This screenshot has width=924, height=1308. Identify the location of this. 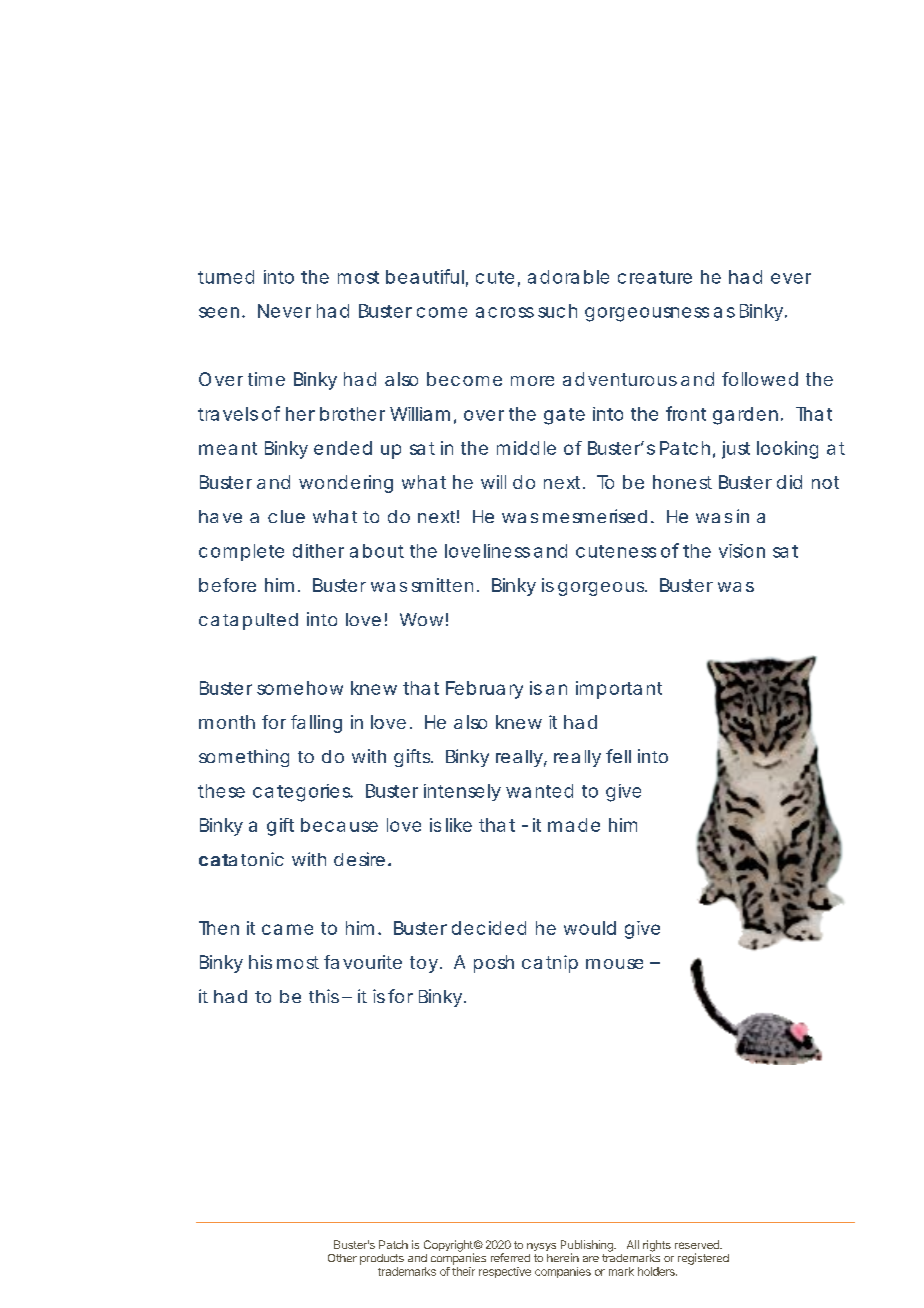
(324, 996).
